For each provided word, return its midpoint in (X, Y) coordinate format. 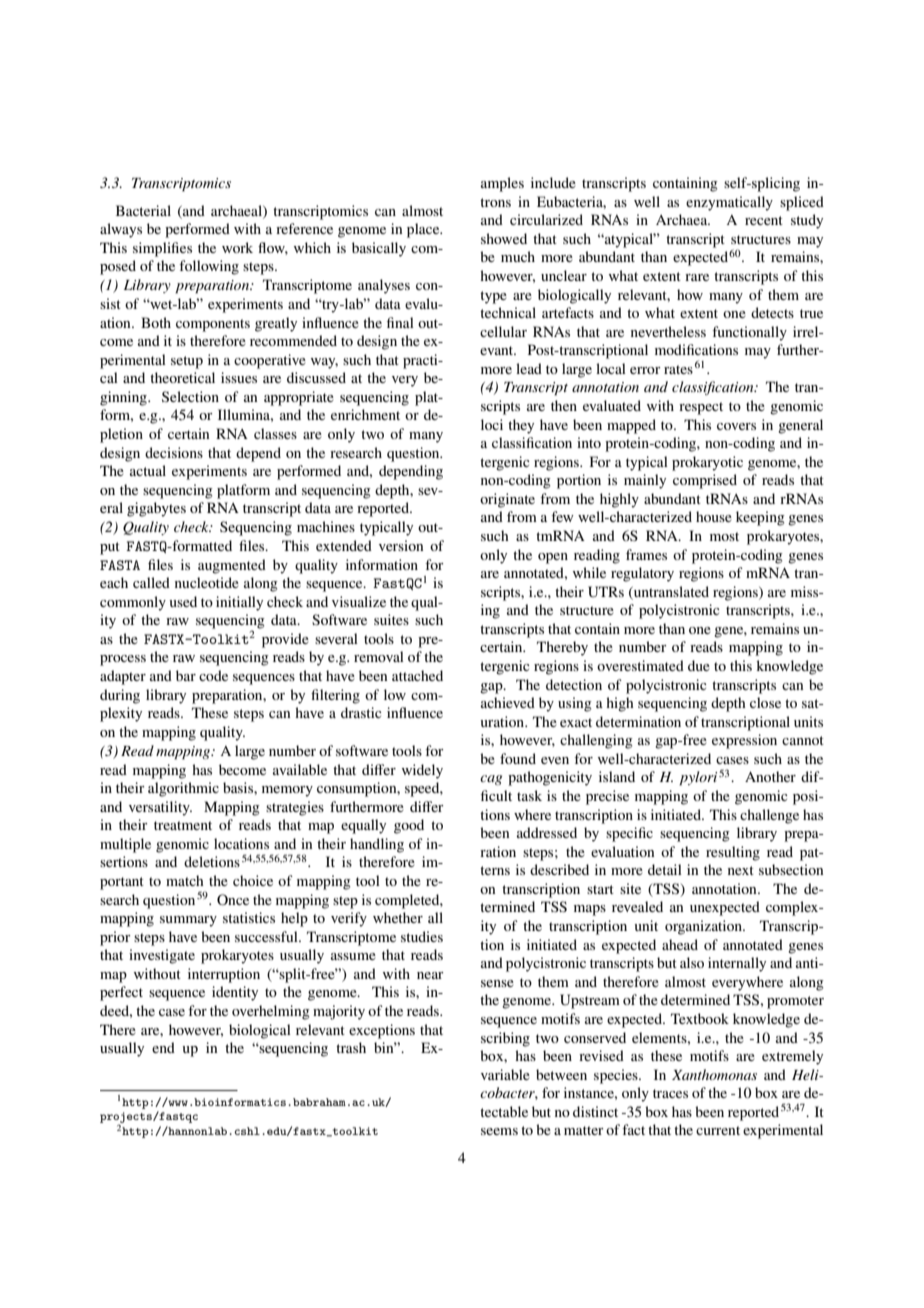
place (424, 230)
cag (491, 780)
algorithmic (183, 789)
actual (148, 470)
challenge (769, 816)
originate (507, 500)
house (714, 516)
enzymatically (729, 203)
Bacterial (143, 210)
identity (235, 993)
